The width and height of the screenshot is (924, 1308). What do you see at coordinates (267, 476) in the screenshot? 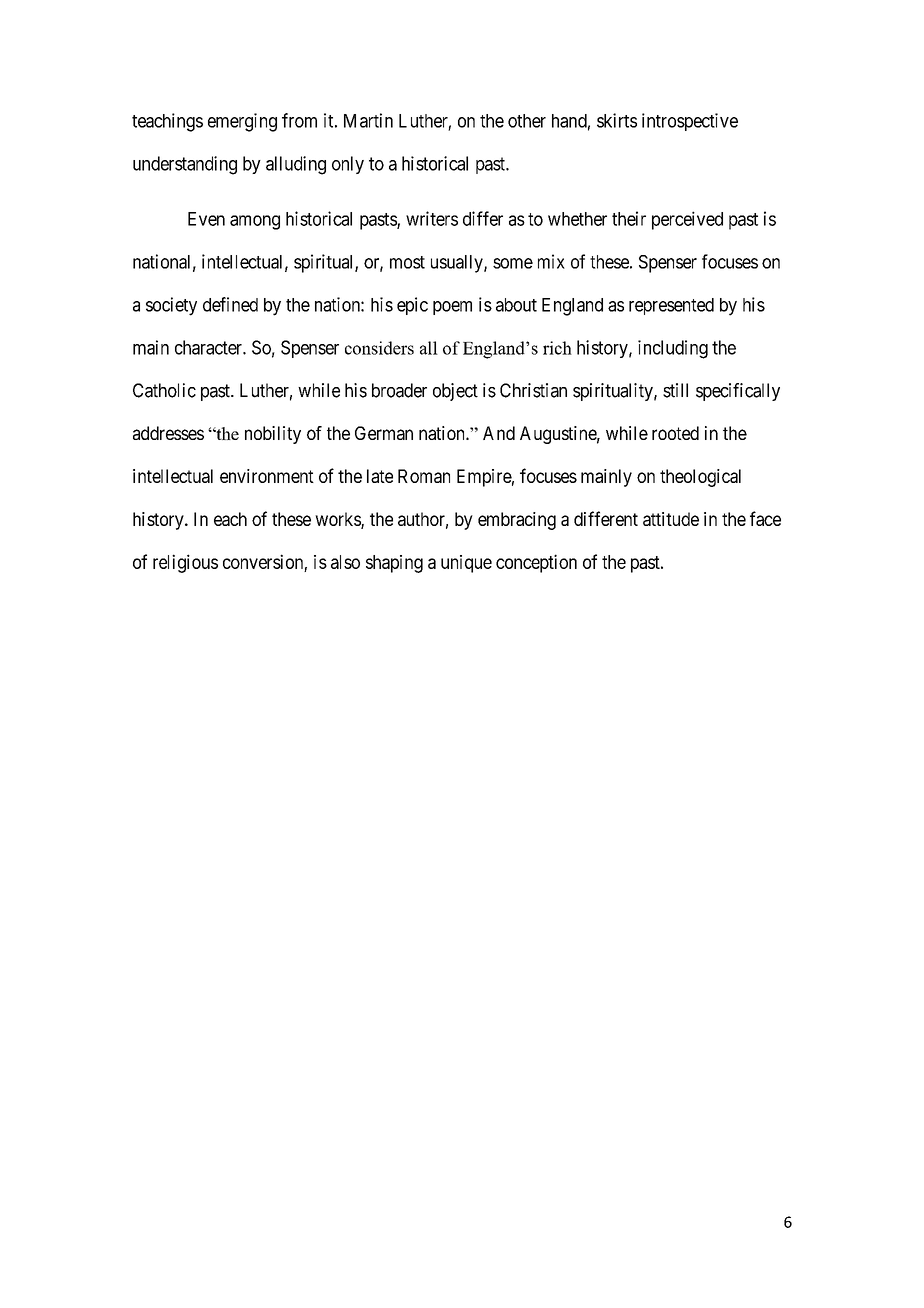
I see `environment` at bounding box center [267, 476].
